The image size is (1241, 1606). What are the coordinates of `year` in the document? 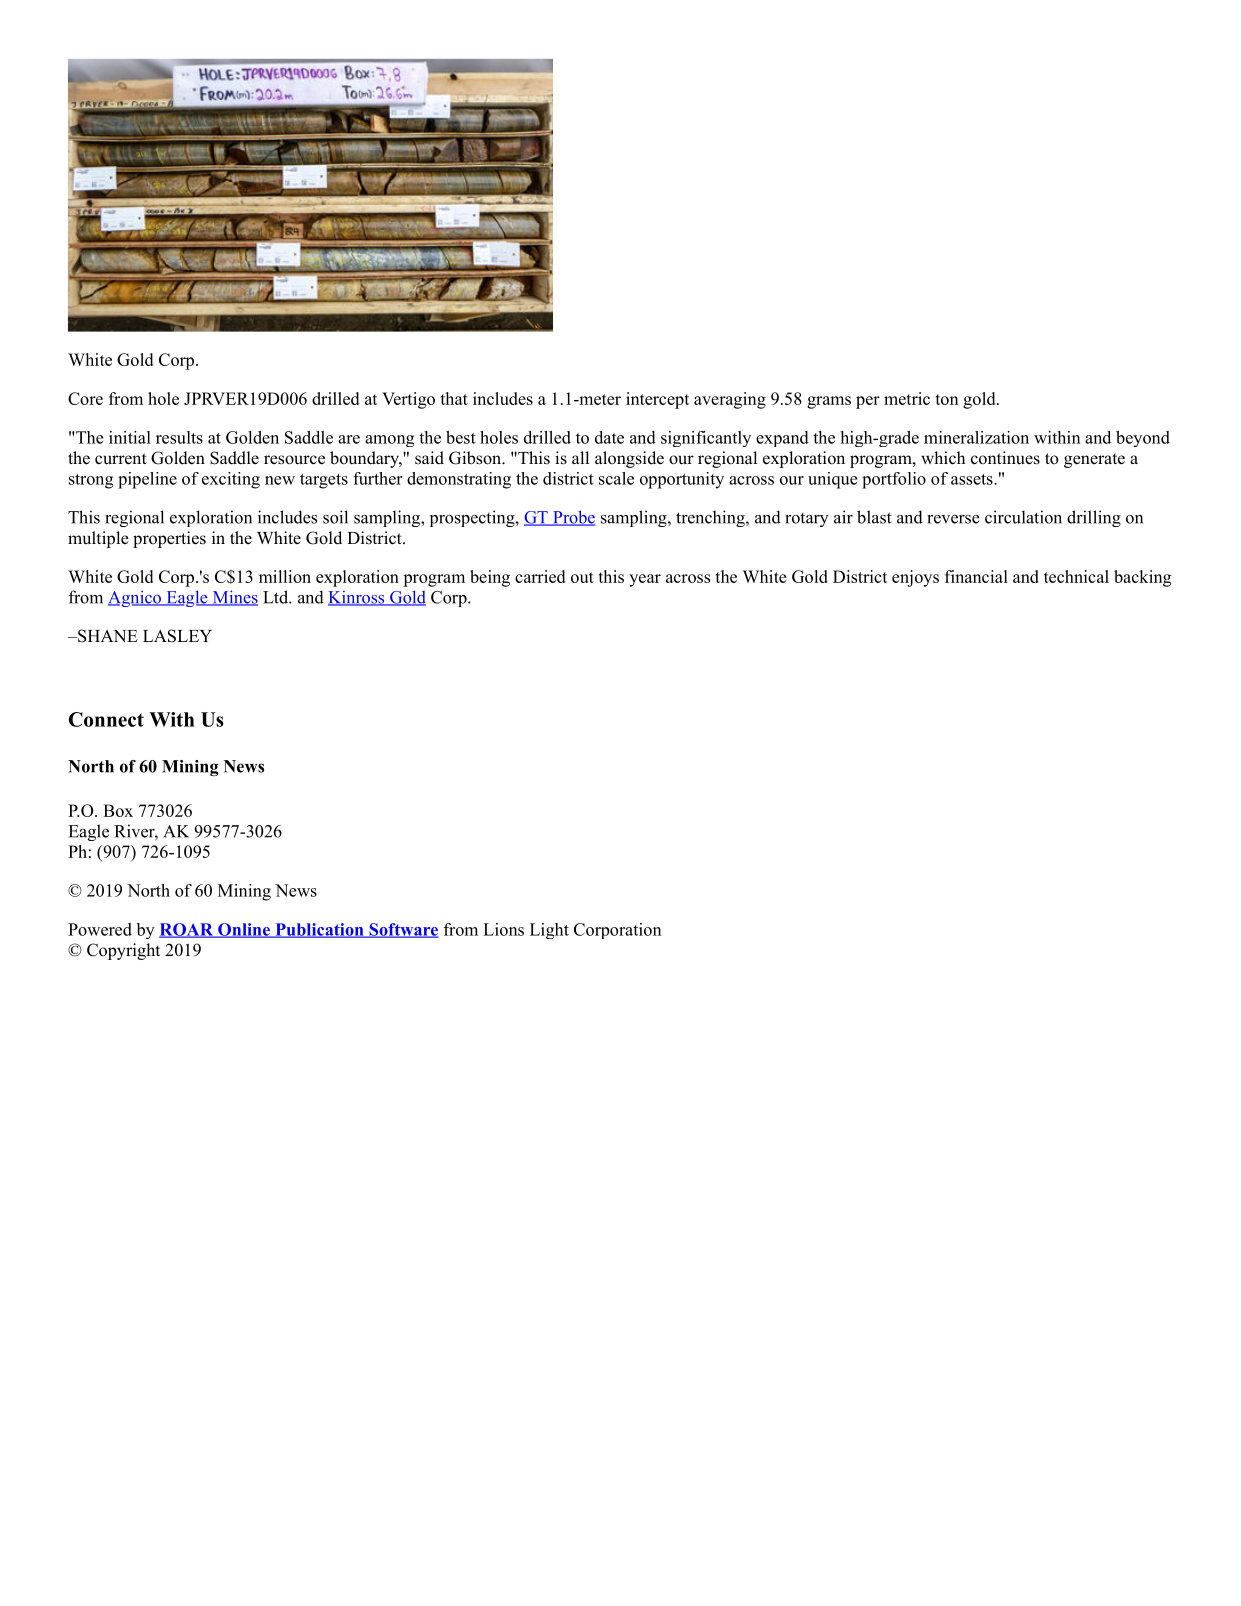 It's located at (645, 580).
